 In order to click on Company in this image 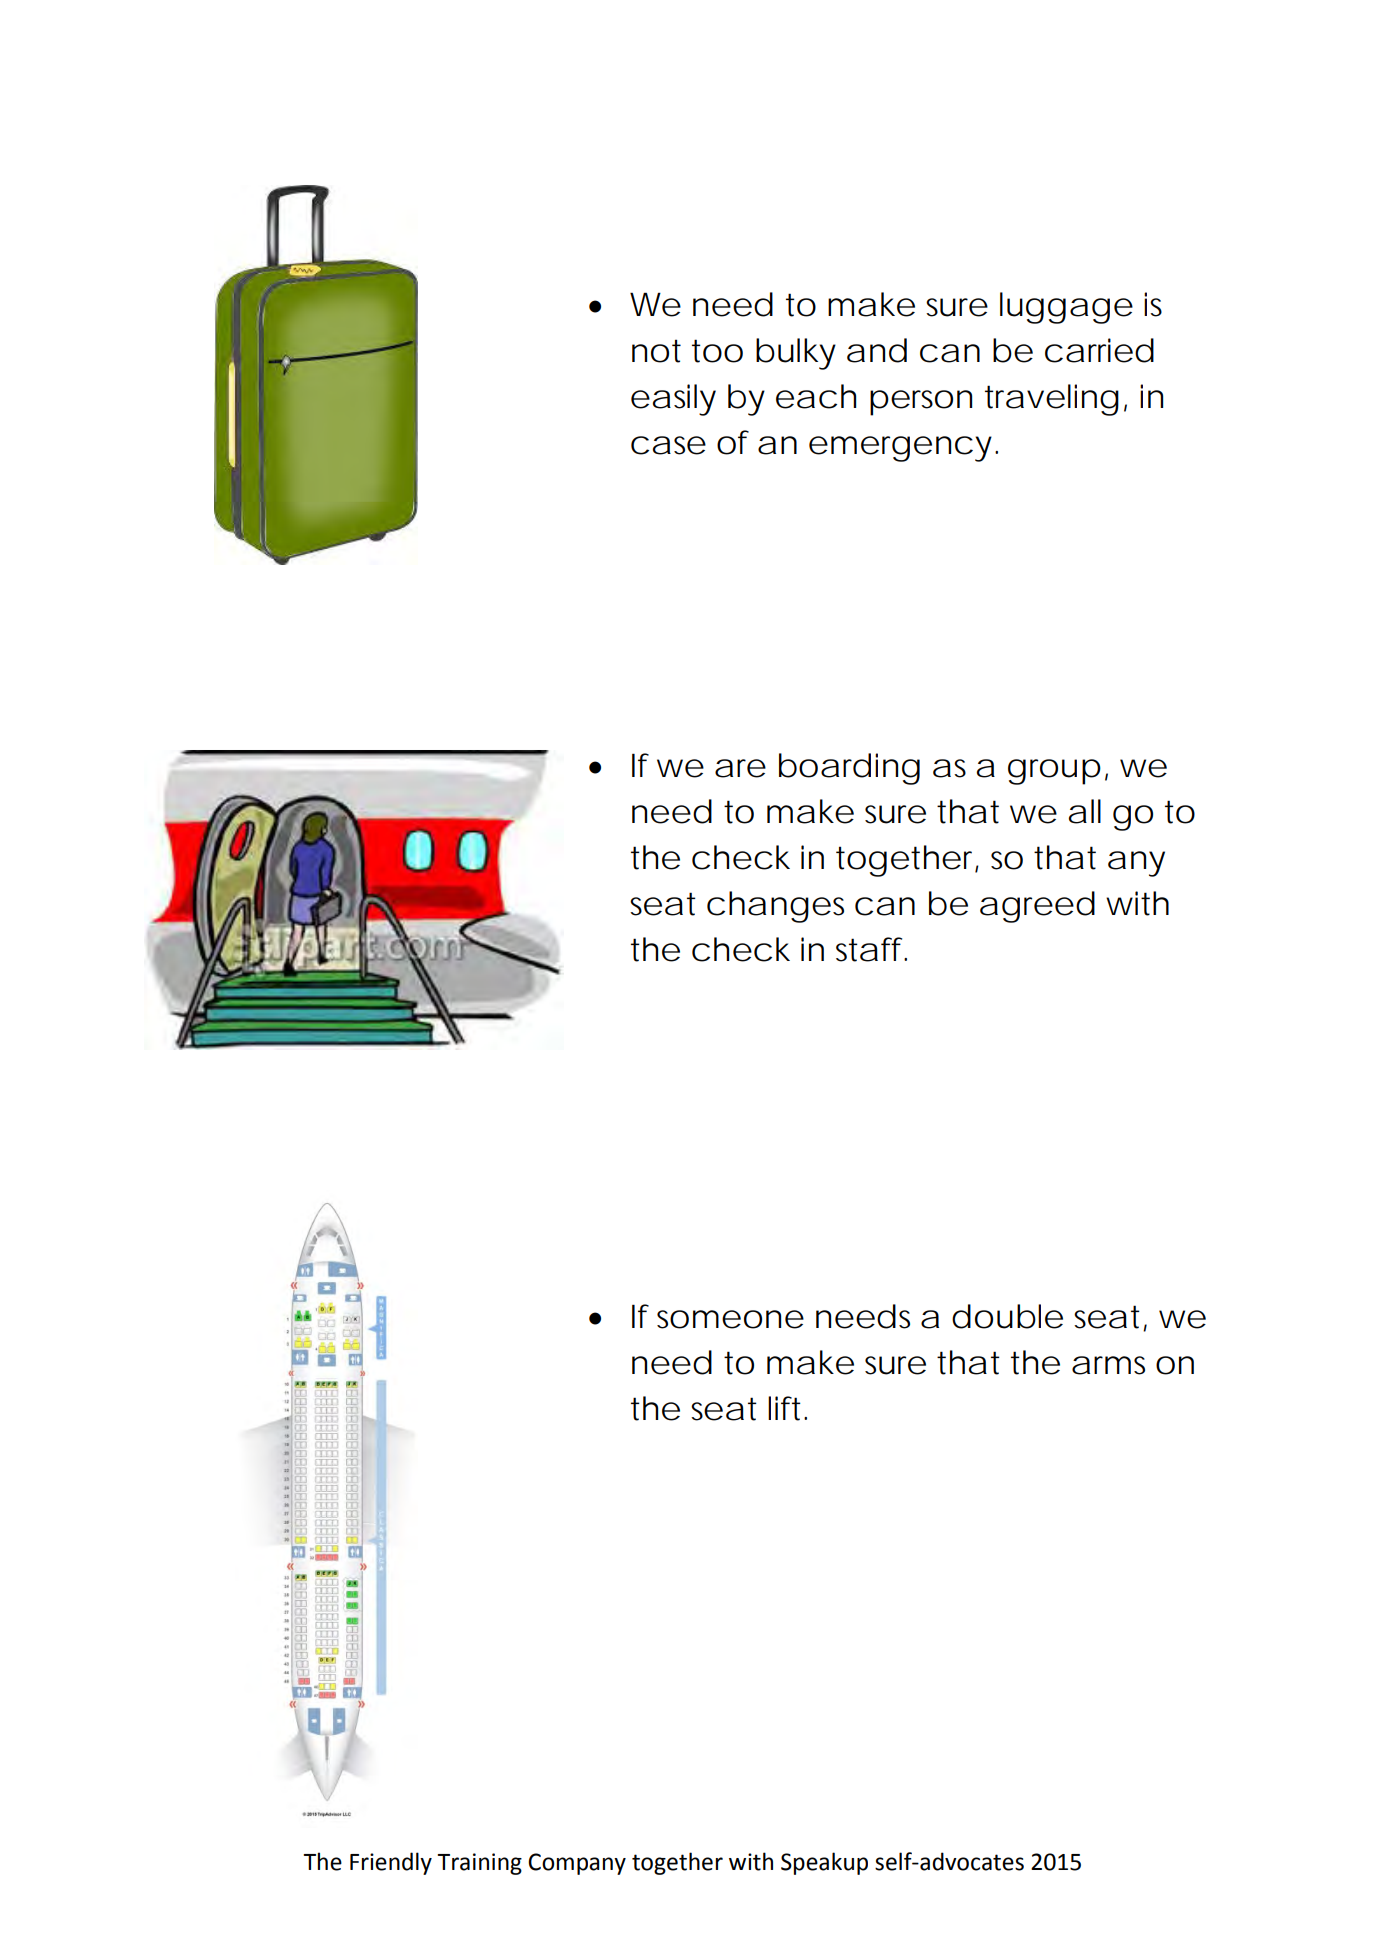, I will do `click(577, 1864)`.
